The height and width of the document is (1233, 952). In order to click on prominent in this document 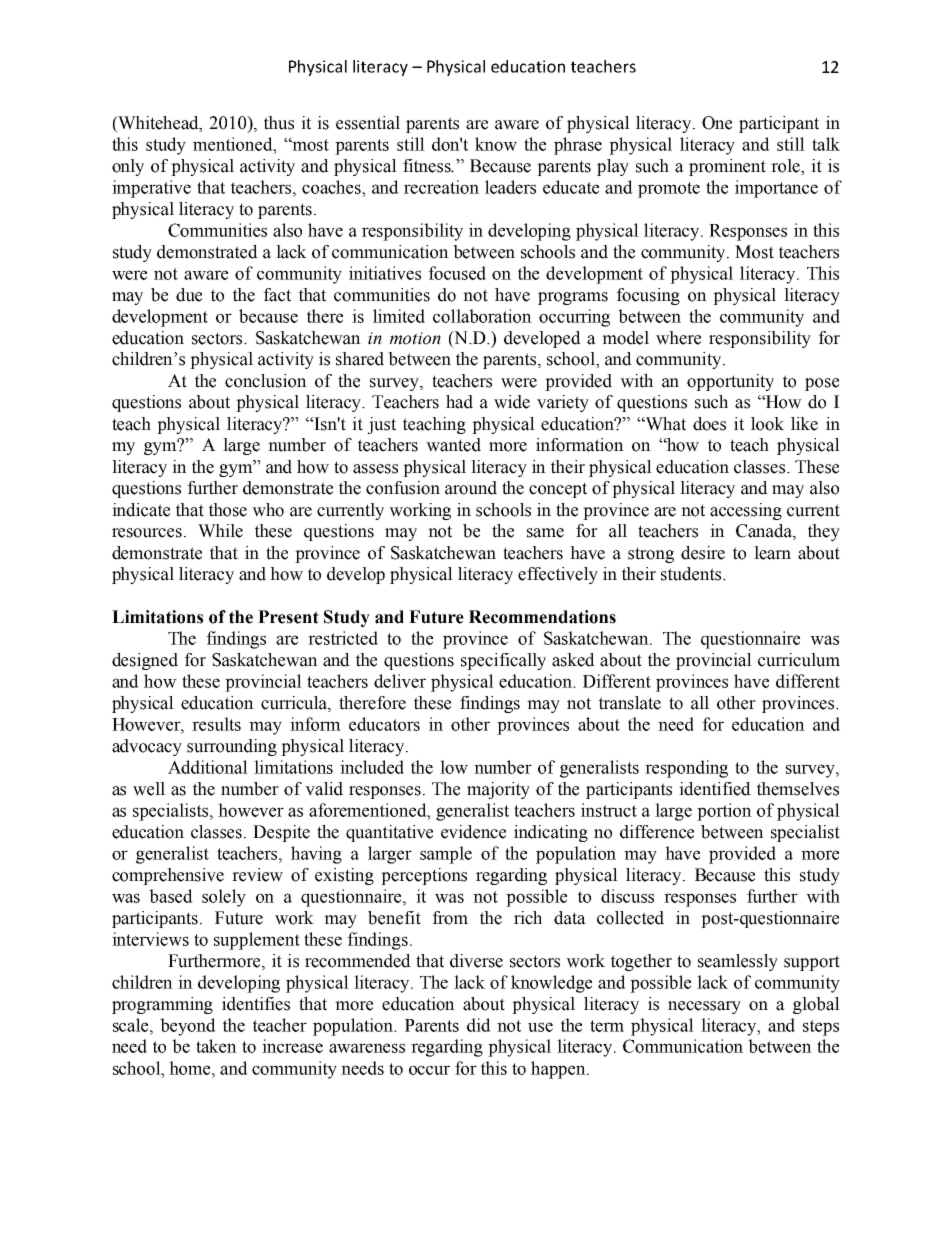, I will do `click(727, 167)`.
